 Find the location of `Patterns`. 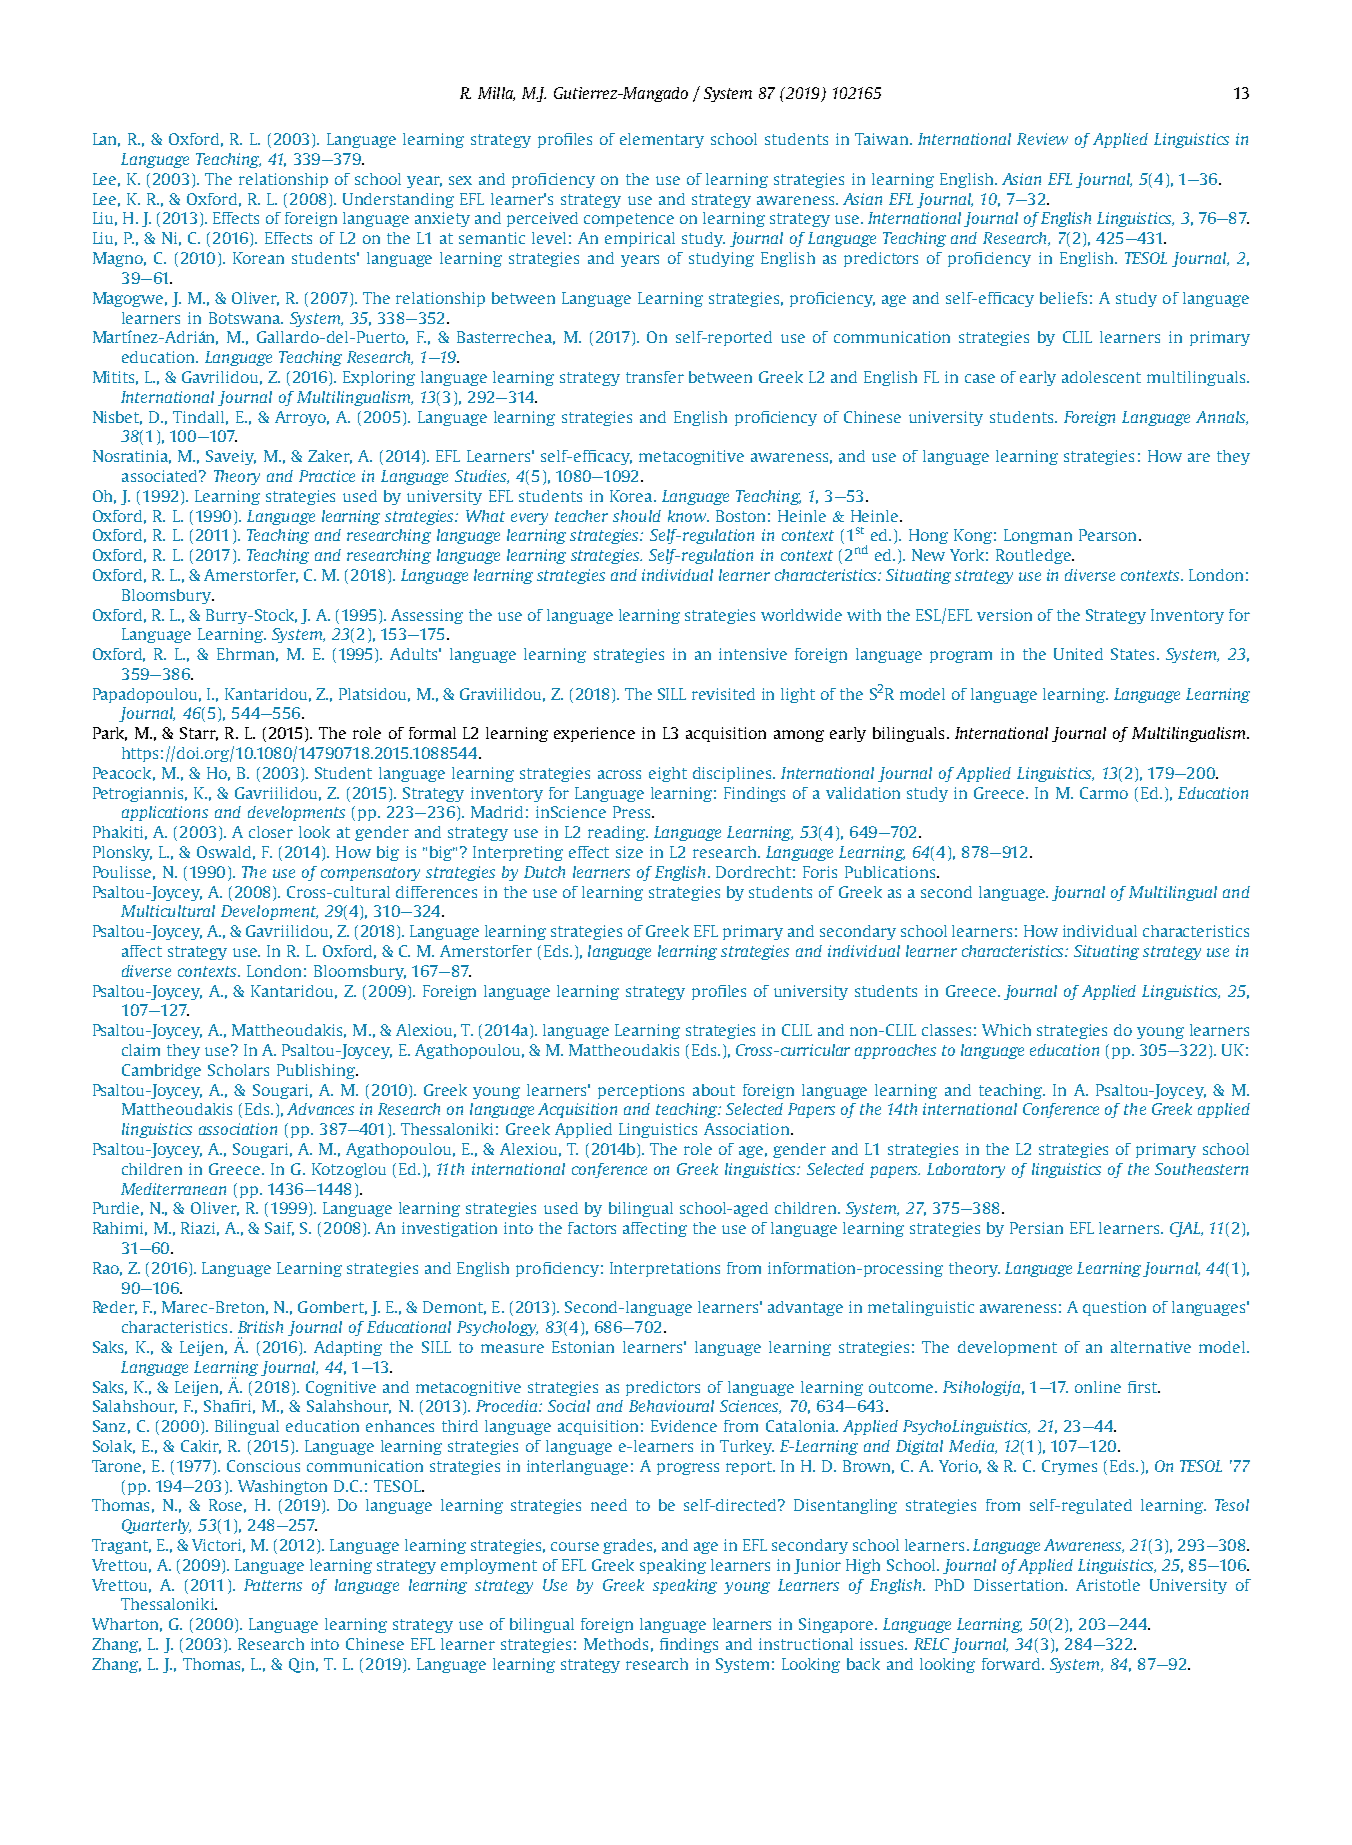

Patterns is located at coordinates (273, 1585).
